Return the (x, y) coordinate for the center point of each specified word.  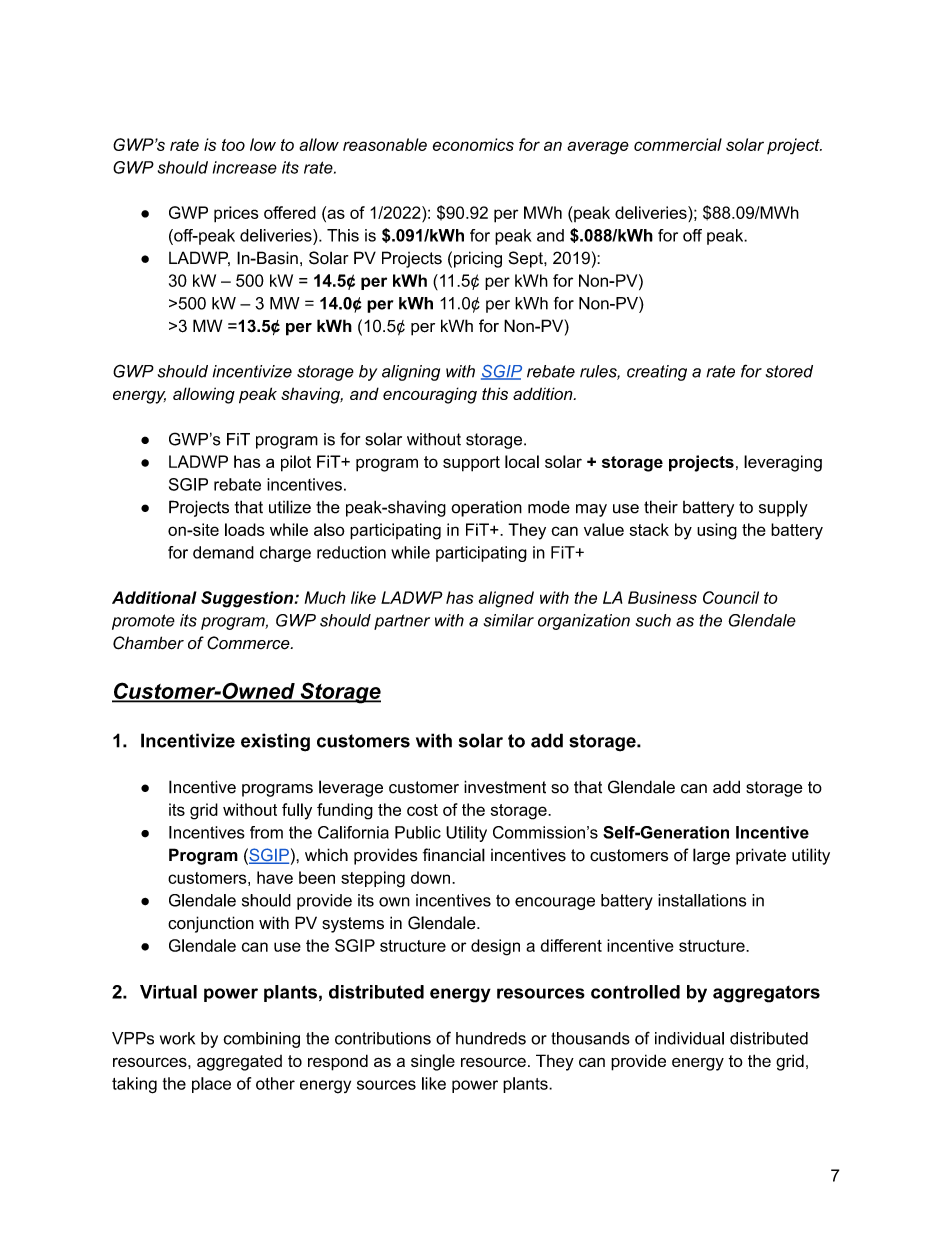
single (433, 1062)
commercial (678, 144)
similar (509, 620)
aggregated (239, 1063)
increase (245, 167)
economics (473, 144)
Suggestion (248, 599)
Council (731, 597)
